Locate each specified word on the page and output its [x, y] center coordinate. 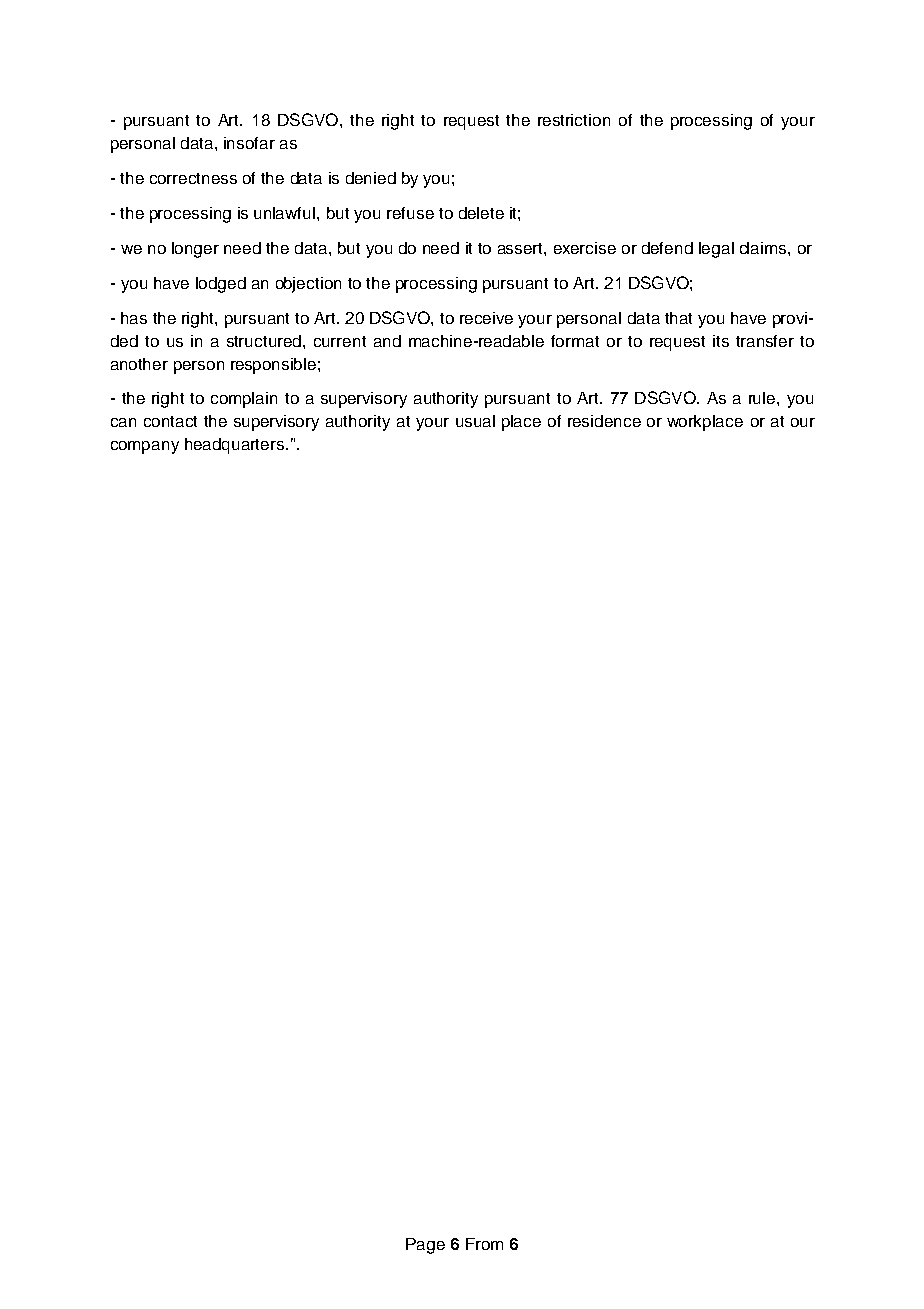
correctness [193, 178]
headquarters [236, 446]
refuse [410, 213]
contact [170, 421]
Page [425, 1246]
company [145, 447]
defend [667, 248]
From [484, 1244]
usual [475, 421]
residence [604, 421]
